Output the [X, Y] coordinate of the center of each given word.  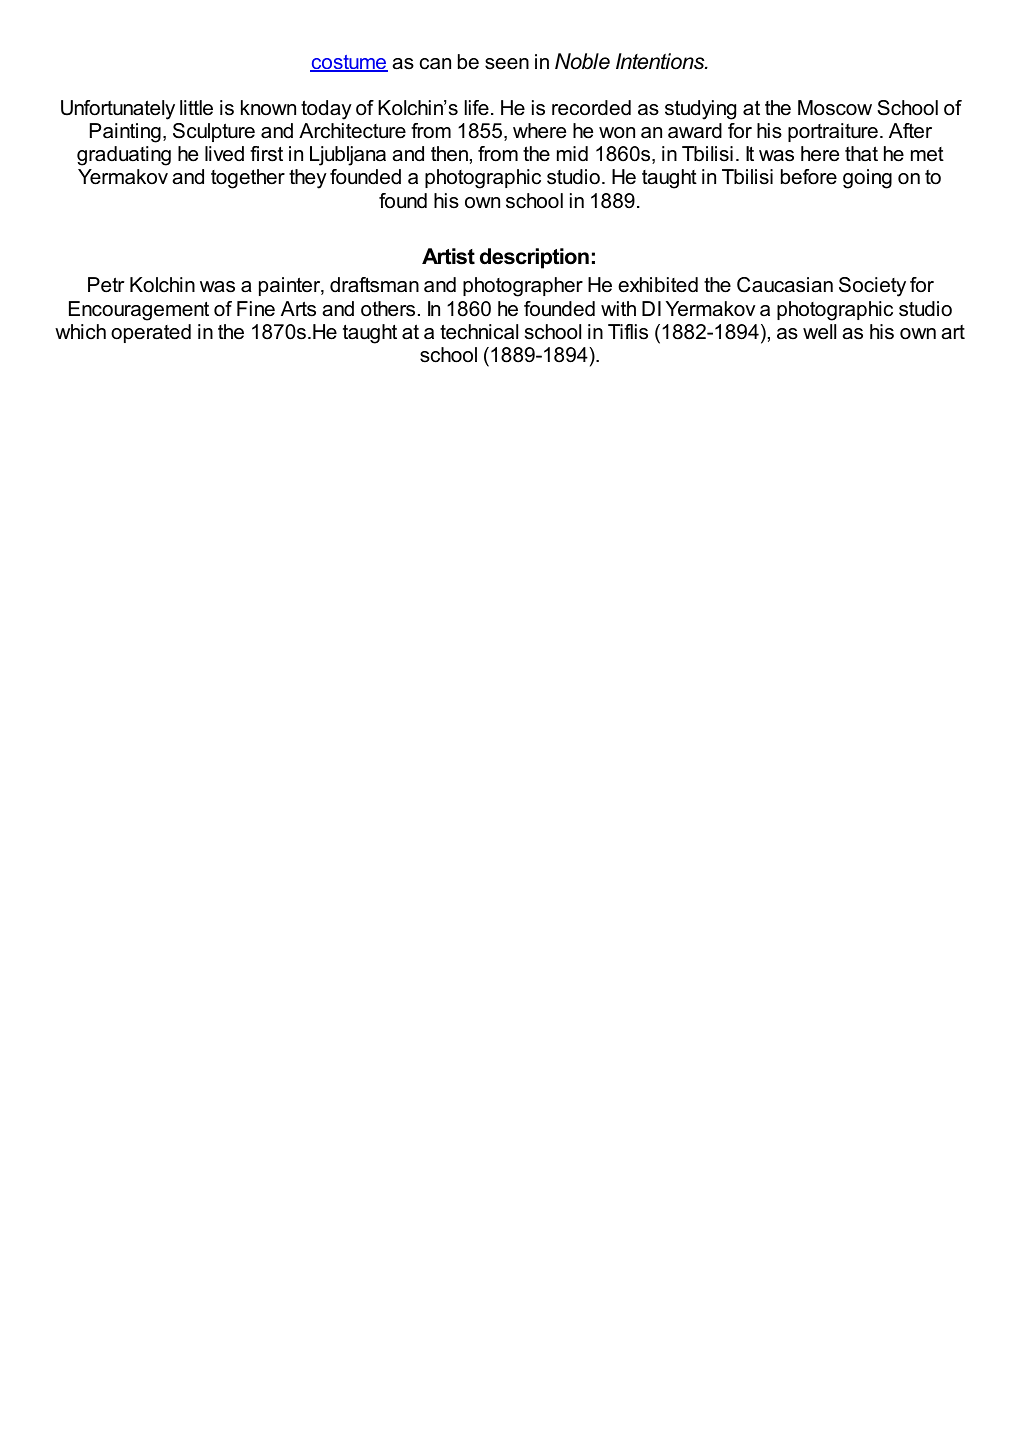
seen [507, 64]
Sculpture [214, 132]
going [867, 179]
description [534, 258]
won [617, 133]
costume [349, 63]
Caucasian [785, 285]
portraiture [833, 132]
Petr [106, 285]
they [308, 179]
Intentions [661, 61]
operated [151, 333]
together [248, 179]
